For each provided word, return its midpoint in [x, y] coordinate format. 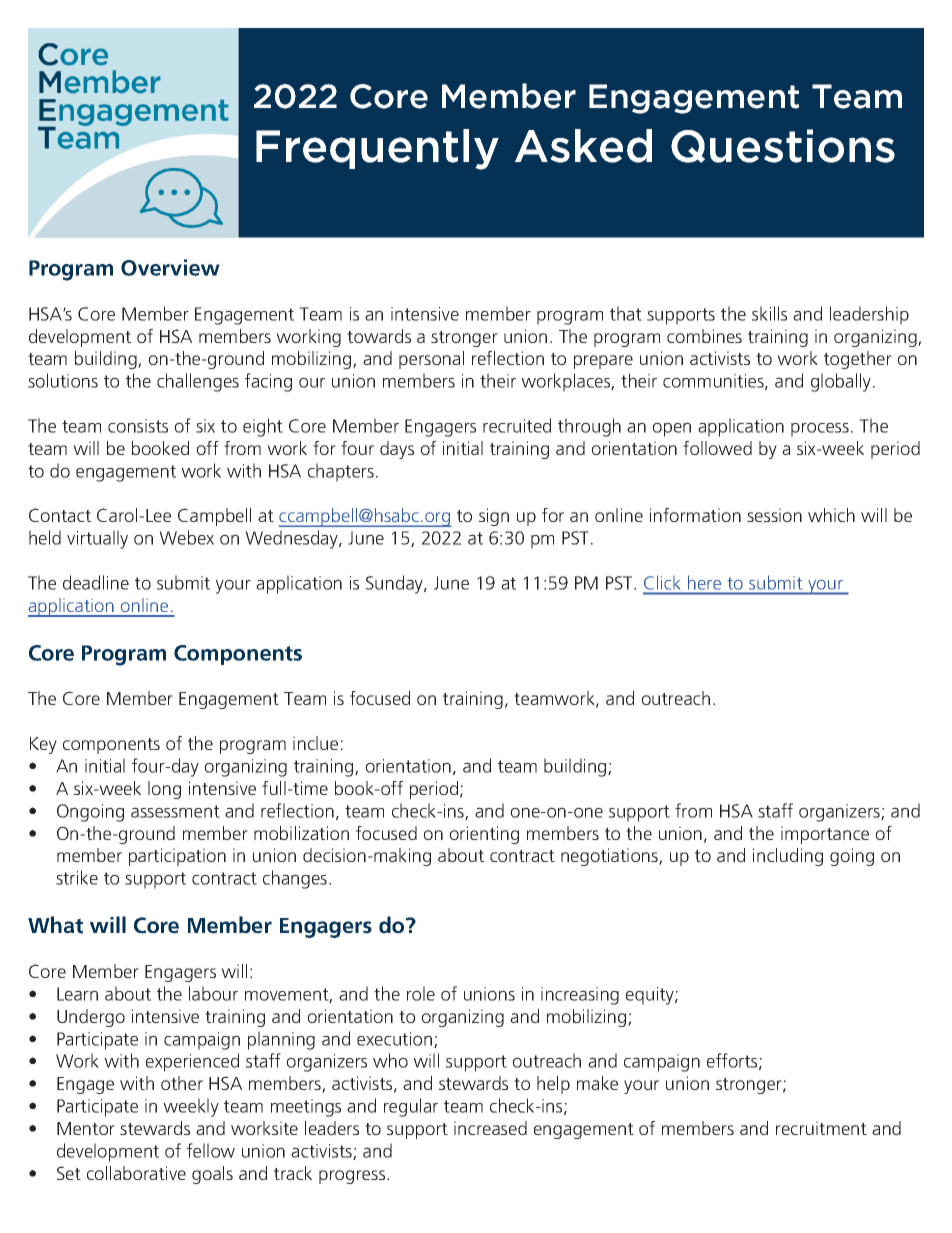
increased [490, 1128]
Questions [783, 146]
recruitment [821, 1128]
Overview [170, 267]
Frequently [377, 149]
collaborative [136, 1173]
